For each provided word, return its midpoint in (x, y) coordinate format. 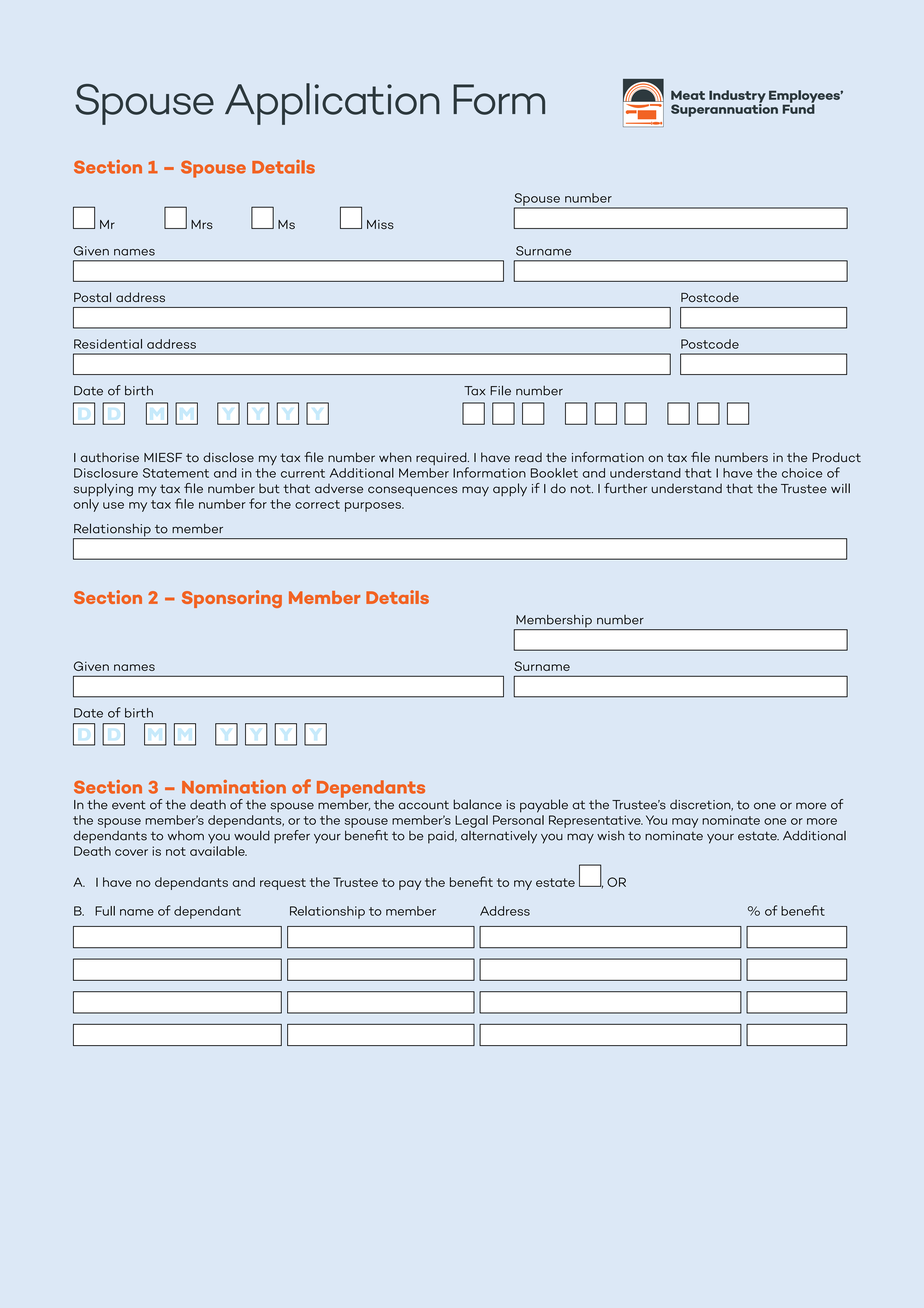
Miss (380, 224)
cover (131, 852)
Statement (176, 473)
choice (802, 473)
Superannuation (724, 109)
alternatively (499, 837)
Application (332, 104)
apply (510, 490)
